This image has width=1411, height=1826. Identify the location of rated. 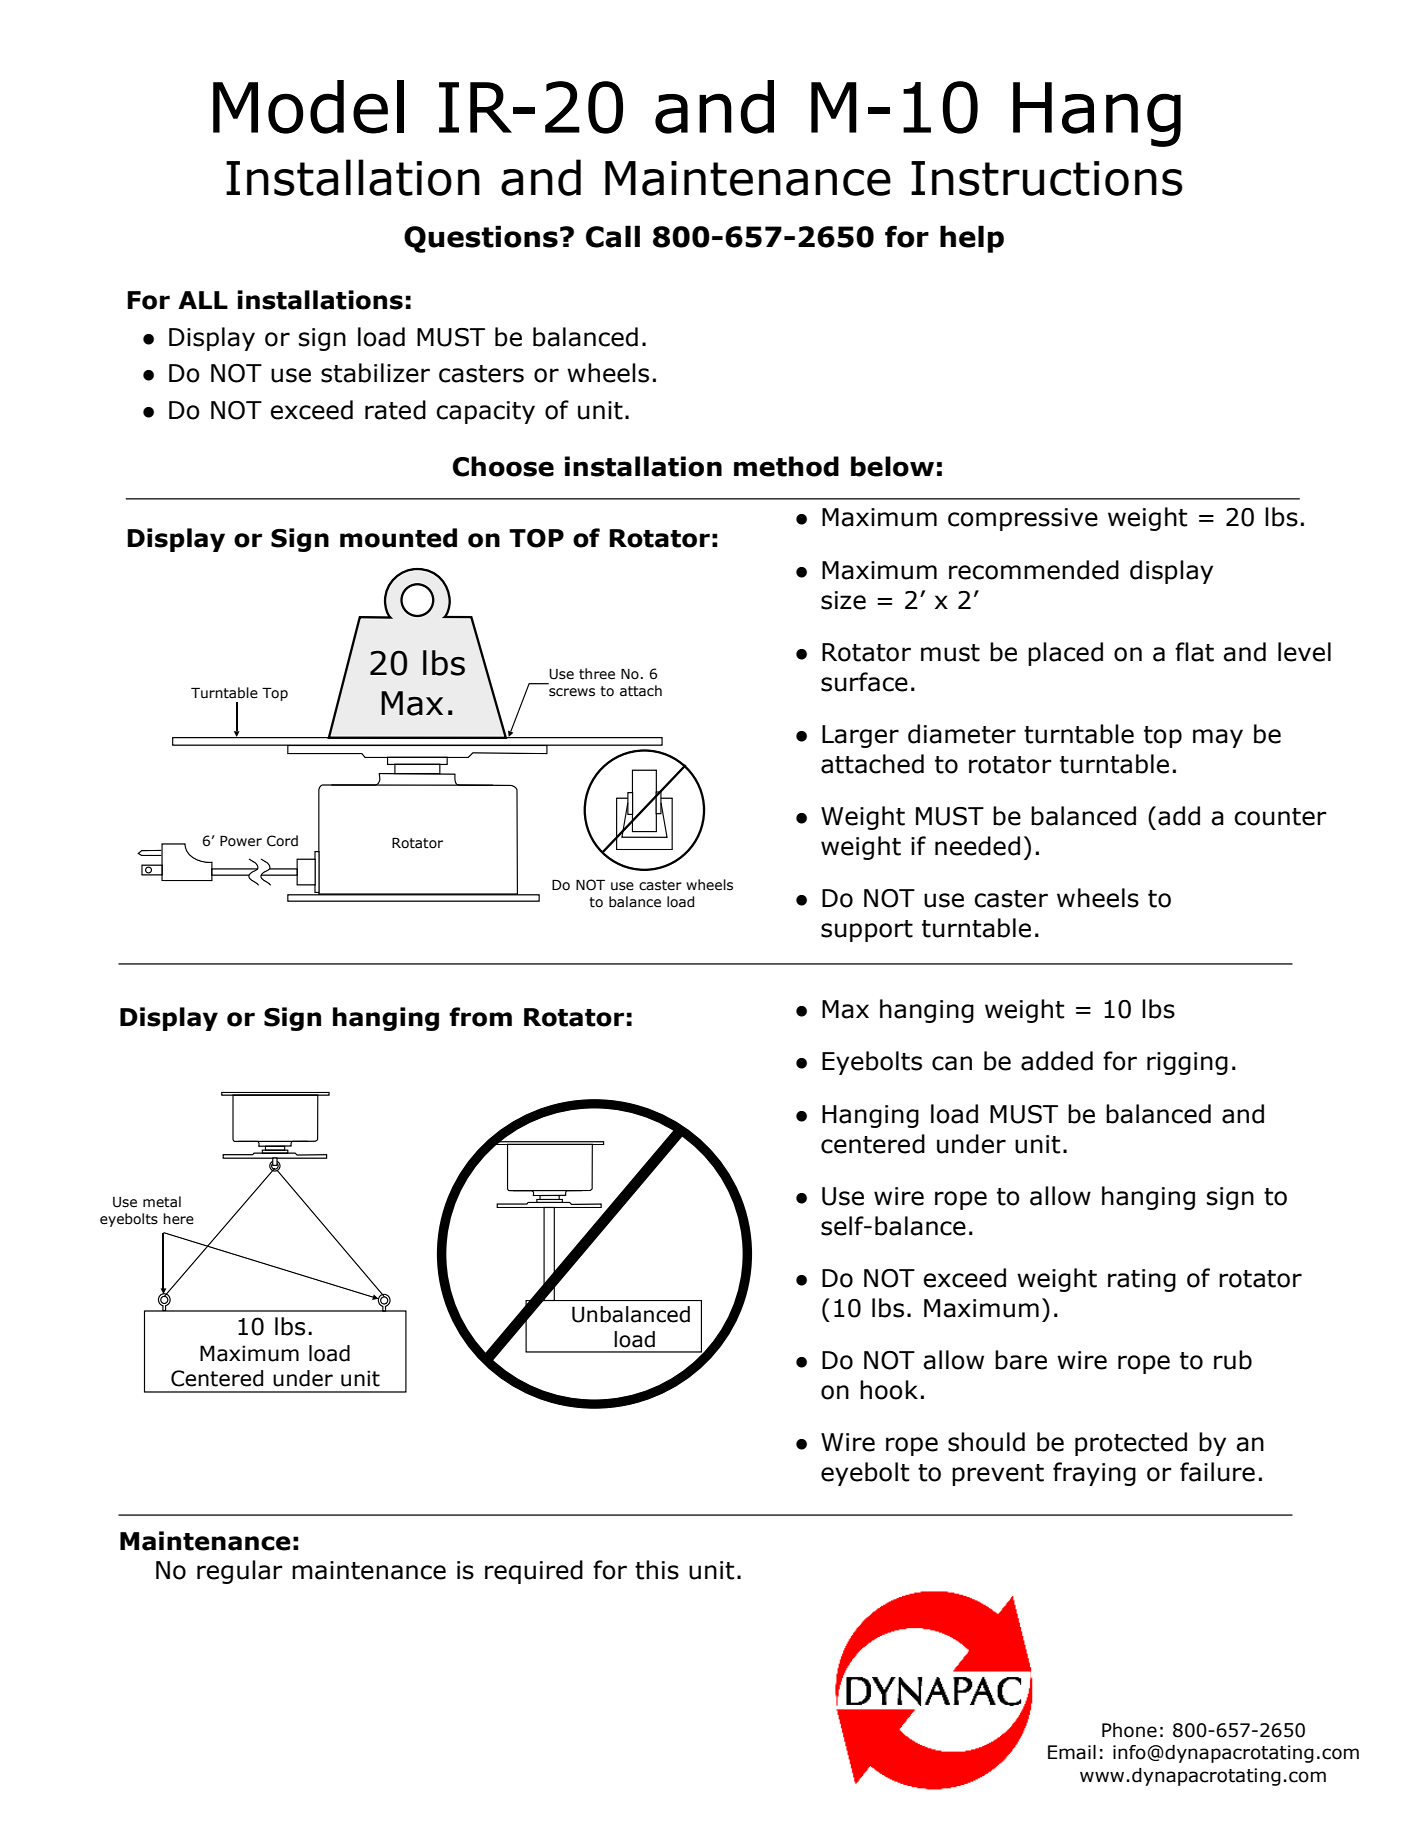
(395, 410).
